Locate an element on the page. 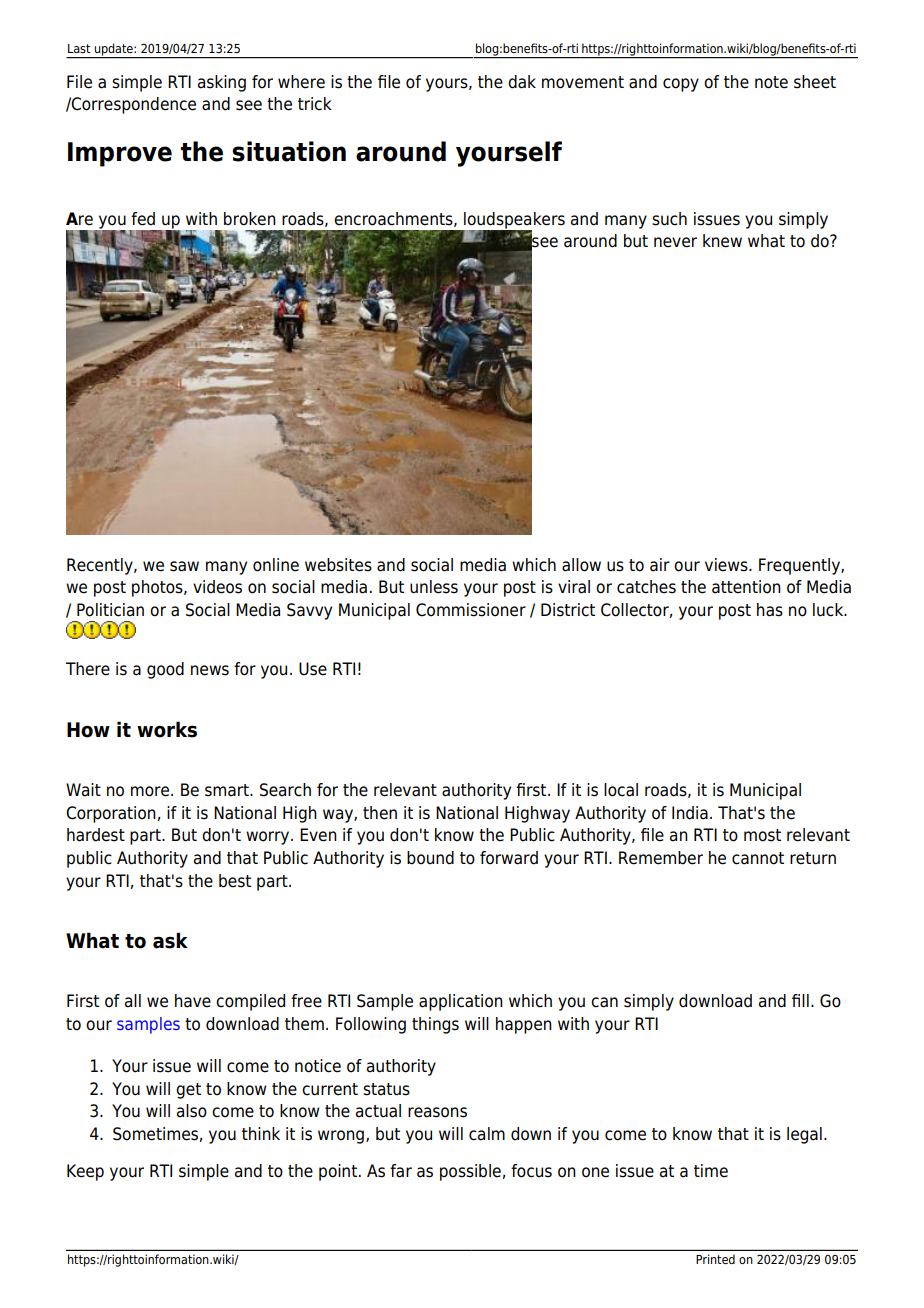 The image size is (924, 1308). most is located at coordinates (762, 835).
